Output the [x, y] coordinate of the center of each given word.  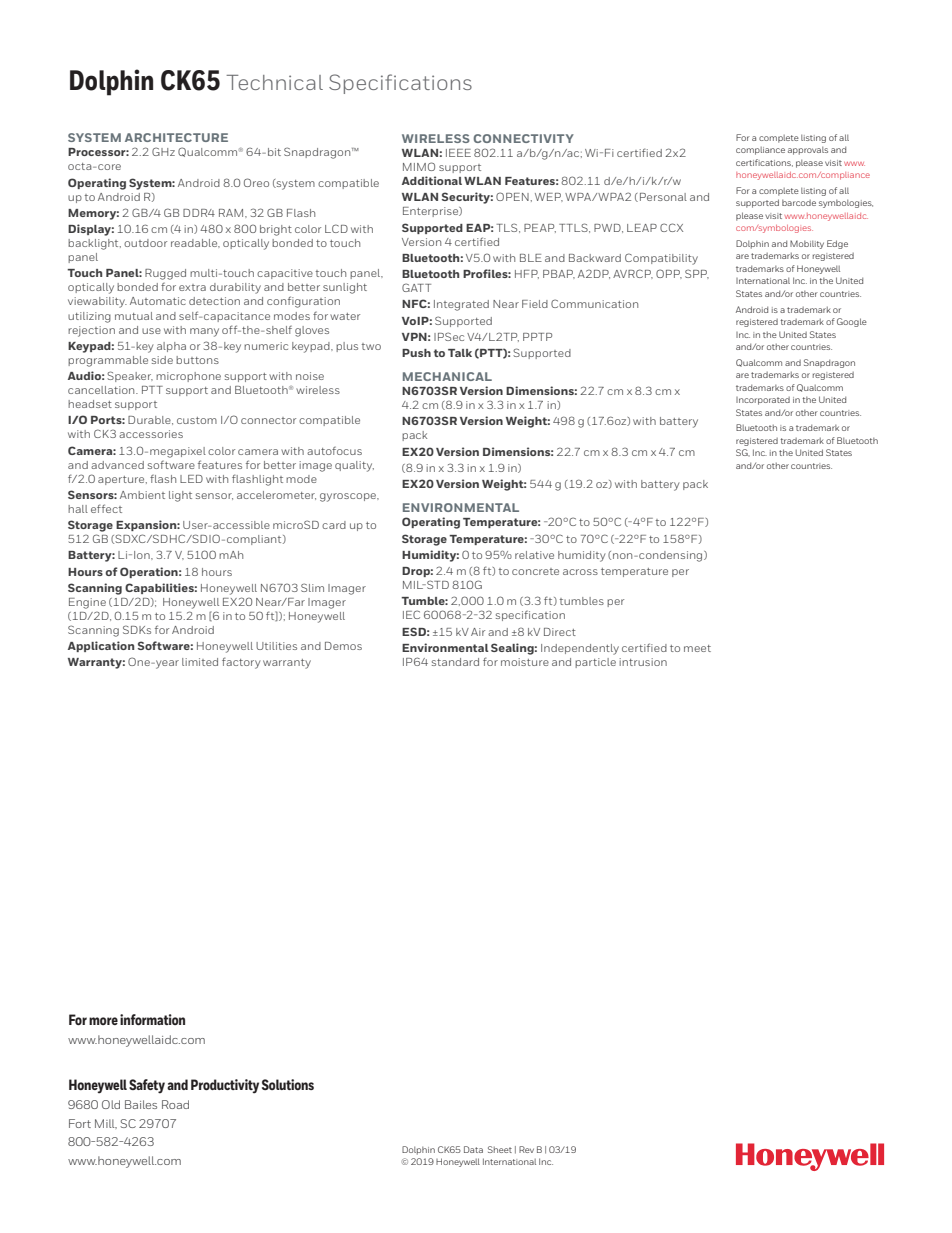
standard [455, 662]
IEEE [458, 153]
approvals [808, 151]
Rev [526, 1149]
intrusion [643, 662]
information [152, 1019]
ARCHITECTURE [176, 137]
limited [200, 662]
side [162, 360]
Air [478, 632]
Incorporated [763, 401]
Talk [460, 353]
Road [175, 1104]
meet [697, 648]
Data [473, 1149]
